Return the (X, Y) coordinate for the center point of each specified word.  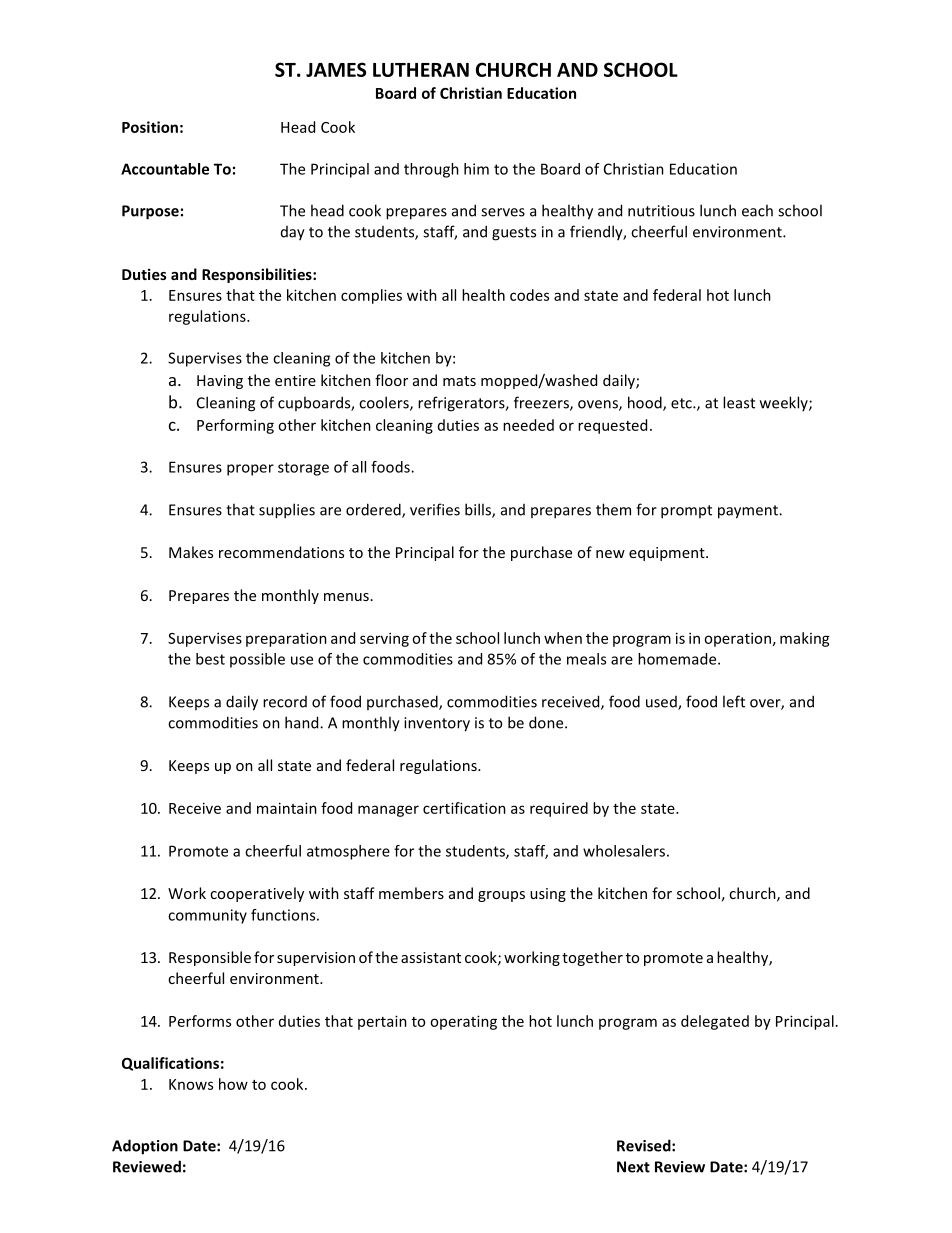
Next (633, 1167)
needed (528, 425)
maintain (287, 808)
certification (464, 808)
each (757, 210)
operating (463, 1022)
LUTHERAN (421, 70)
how (233, 1084)
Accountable (165, 169)
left (734, 701)
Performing (235, 426)
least (739, 402)
